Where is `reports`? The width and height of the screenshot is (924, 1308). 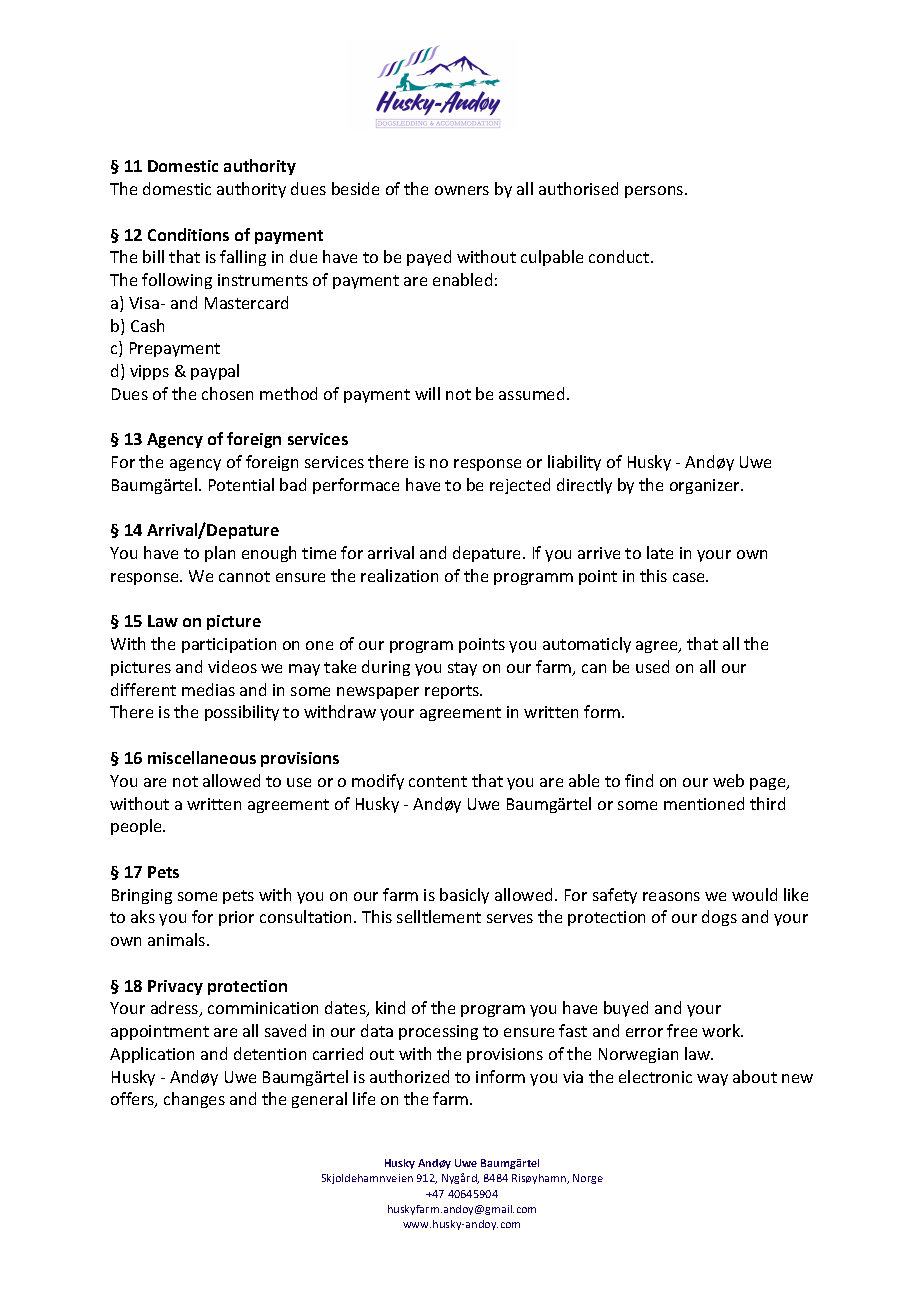 reports is located at coordinates (453, 692).
